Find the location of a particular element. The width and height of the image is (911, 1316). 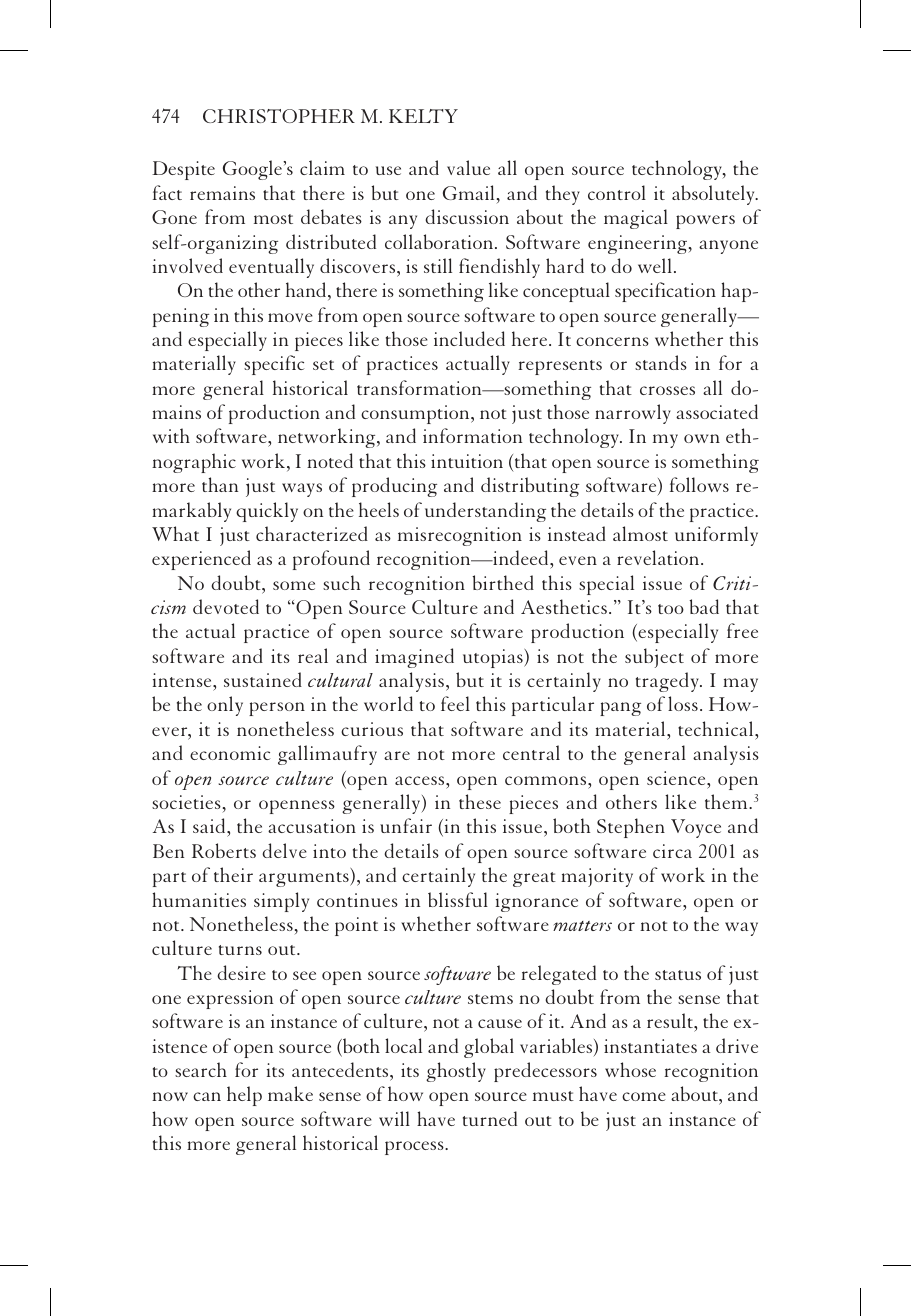

utopias is located at coordinates (494, 658).
